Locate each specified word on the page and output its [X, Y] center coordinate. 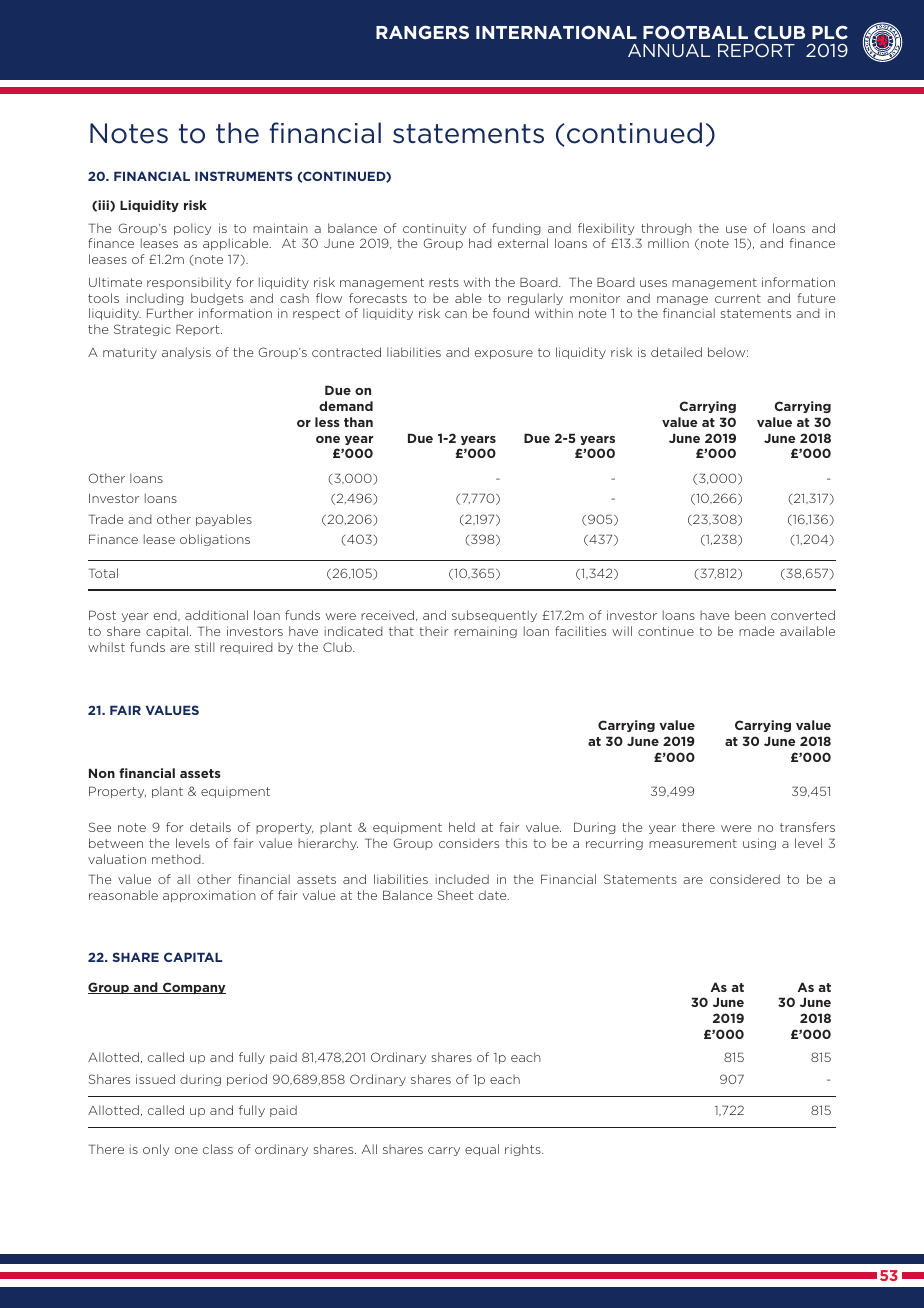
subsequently [494, 616]
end [166, 615]
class [218, 1149]
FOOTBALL [695, 32]
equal [482, 1150]
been [750, 615]
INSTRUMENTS [243, 176]
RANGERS [422, 32]
